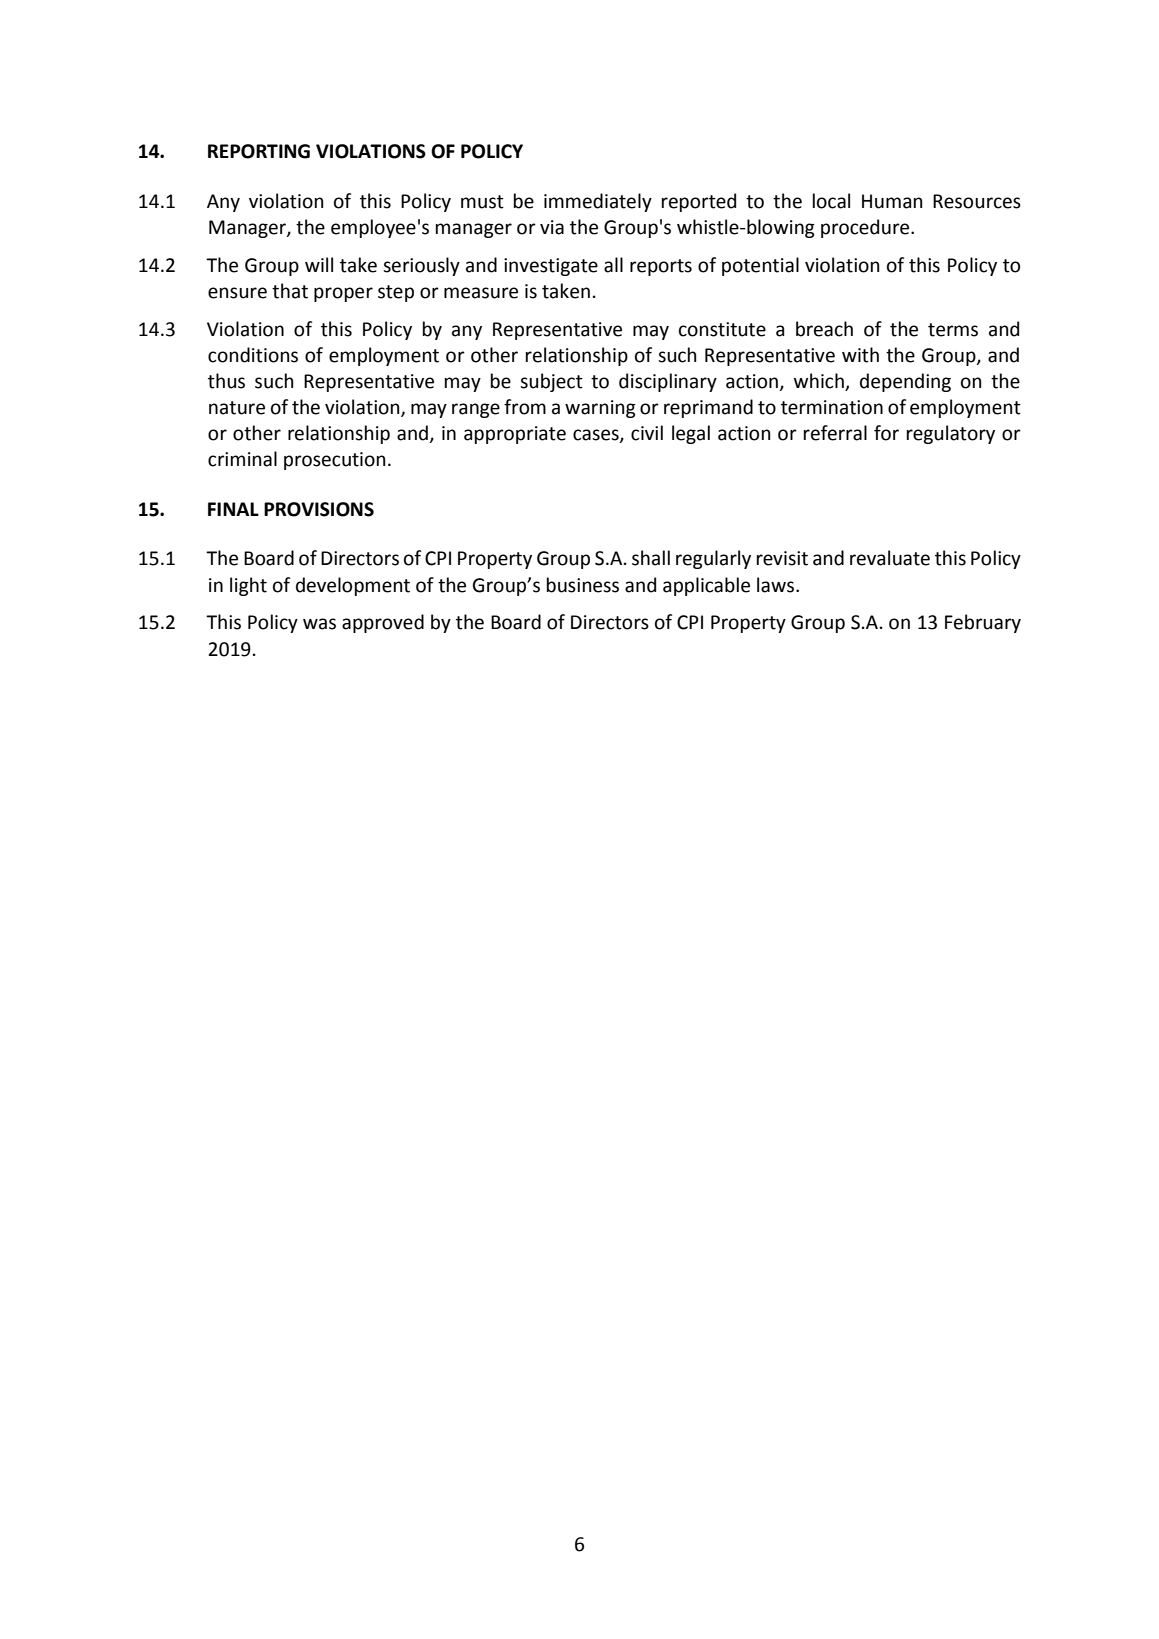 The height and width of the image is (1639, 1159). What do you see at coordinates (226, 381) in the image?
I see `thus` at bounding box center [226, 381].
